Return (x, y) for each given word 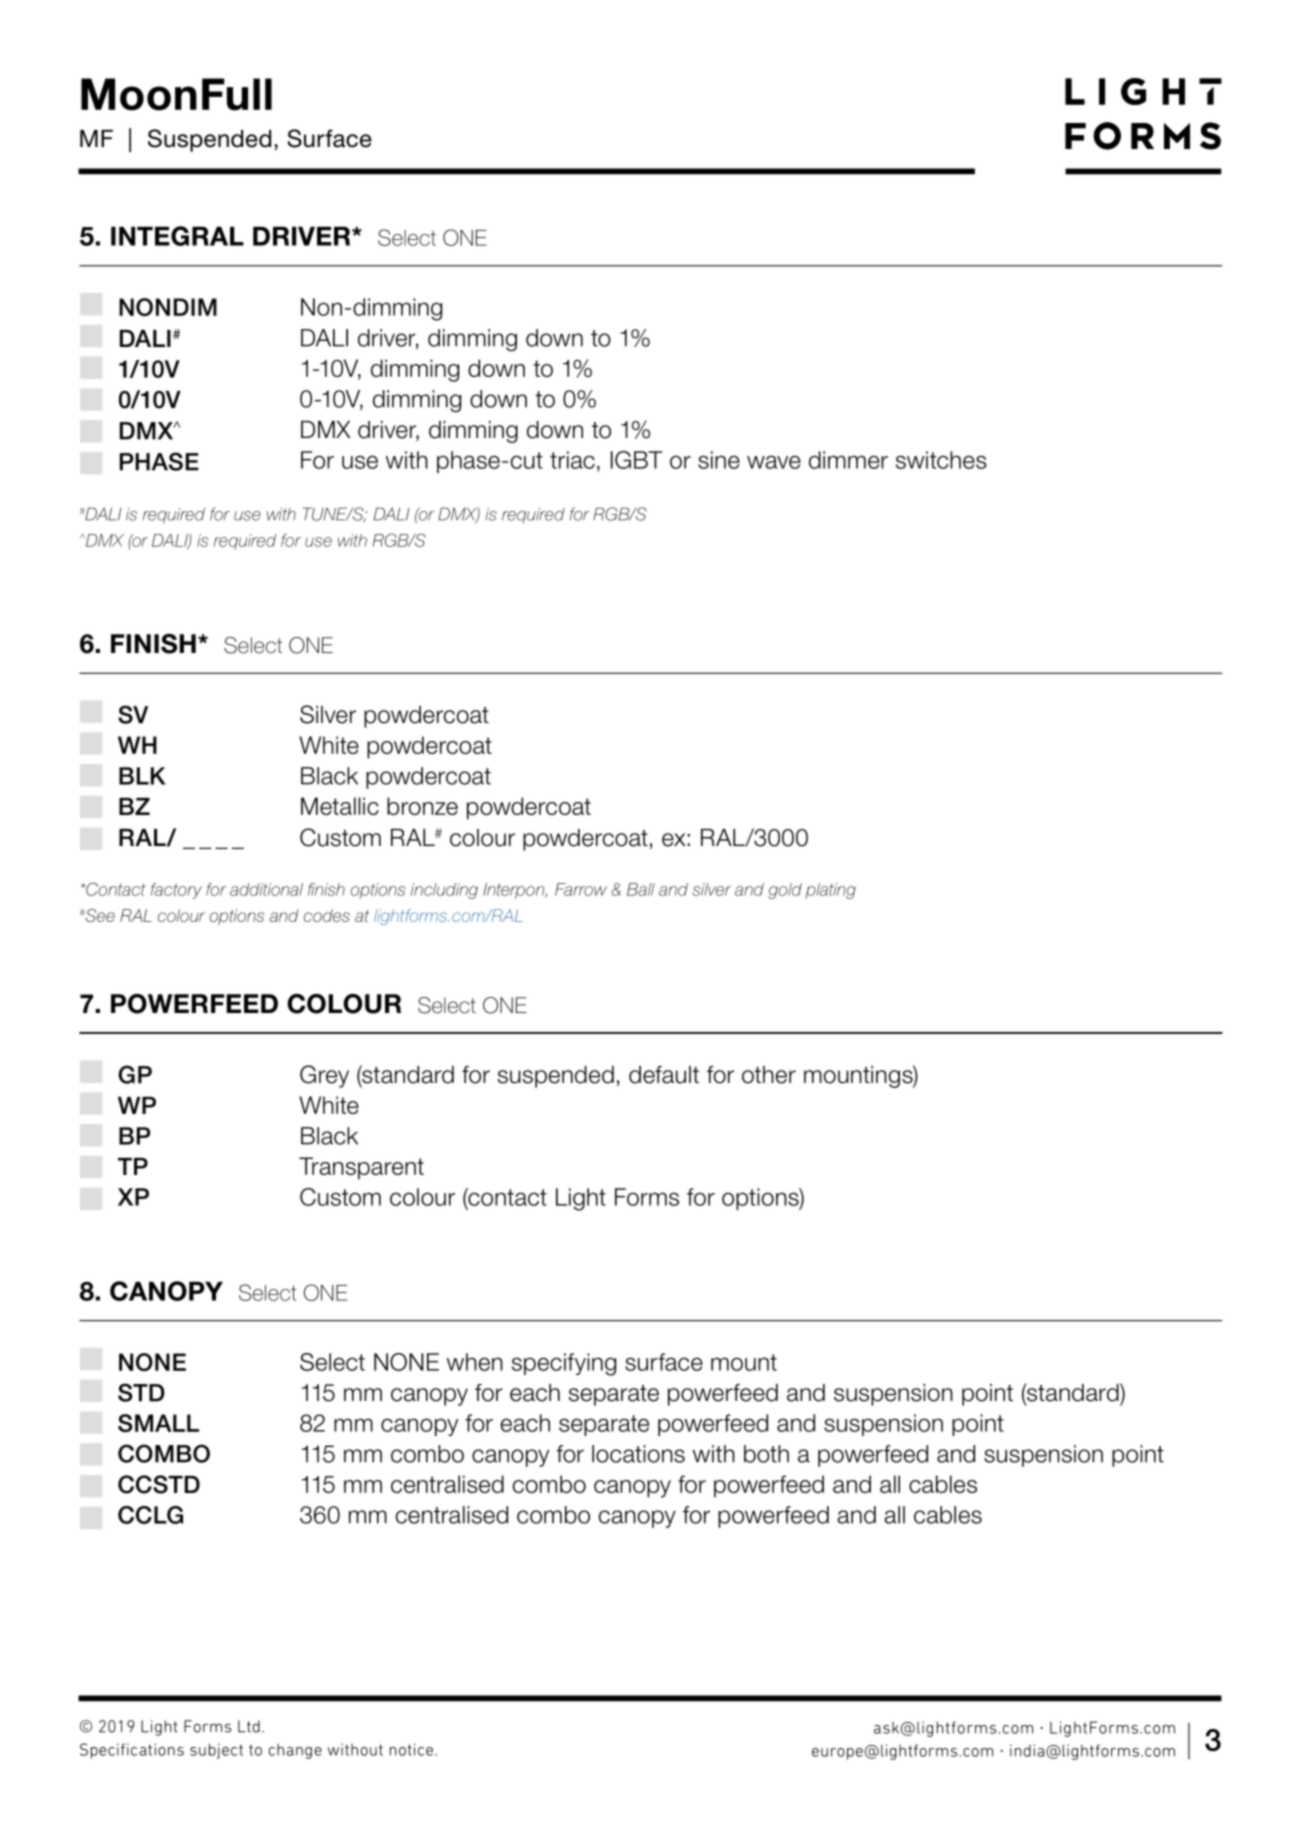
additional (266, 889)
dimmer (848, 460)
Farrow (581, 889)
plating (830, 891)
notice (411, 1749)
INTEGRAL (177, 236)
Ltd (249, 1726)
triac (572, 460)
